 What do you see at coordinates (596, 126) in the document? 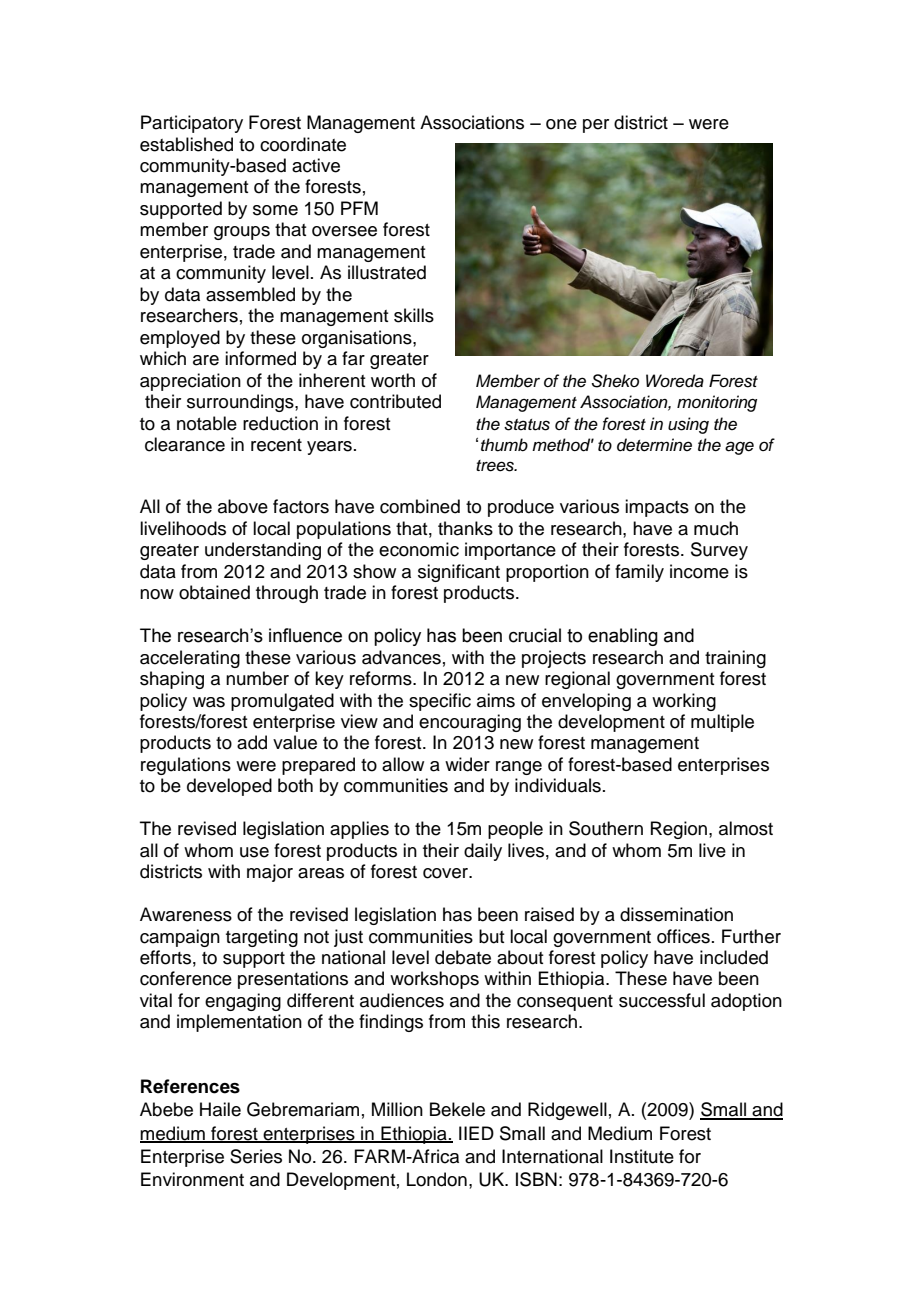
I see `per` at bounding box center [596, 126].
